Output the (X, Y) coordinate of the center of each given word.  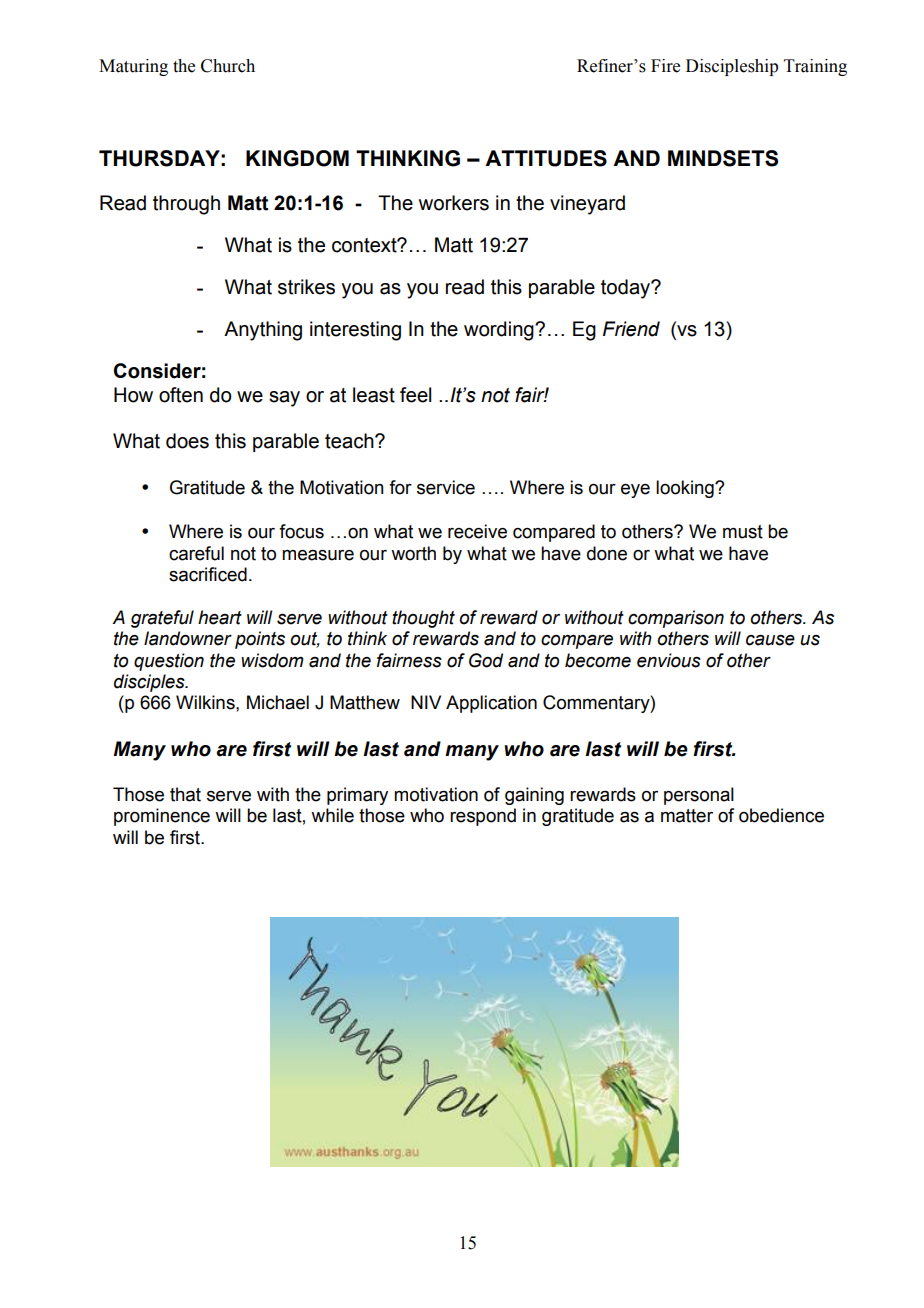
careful (196, 553)
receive (477, 531)
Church (228, 66)
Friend (631, 329)
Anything (263, 331)
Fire (665, 66)
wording (500, 331)
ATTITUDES (546, 158)
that (185, 794)
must (743, 532)
